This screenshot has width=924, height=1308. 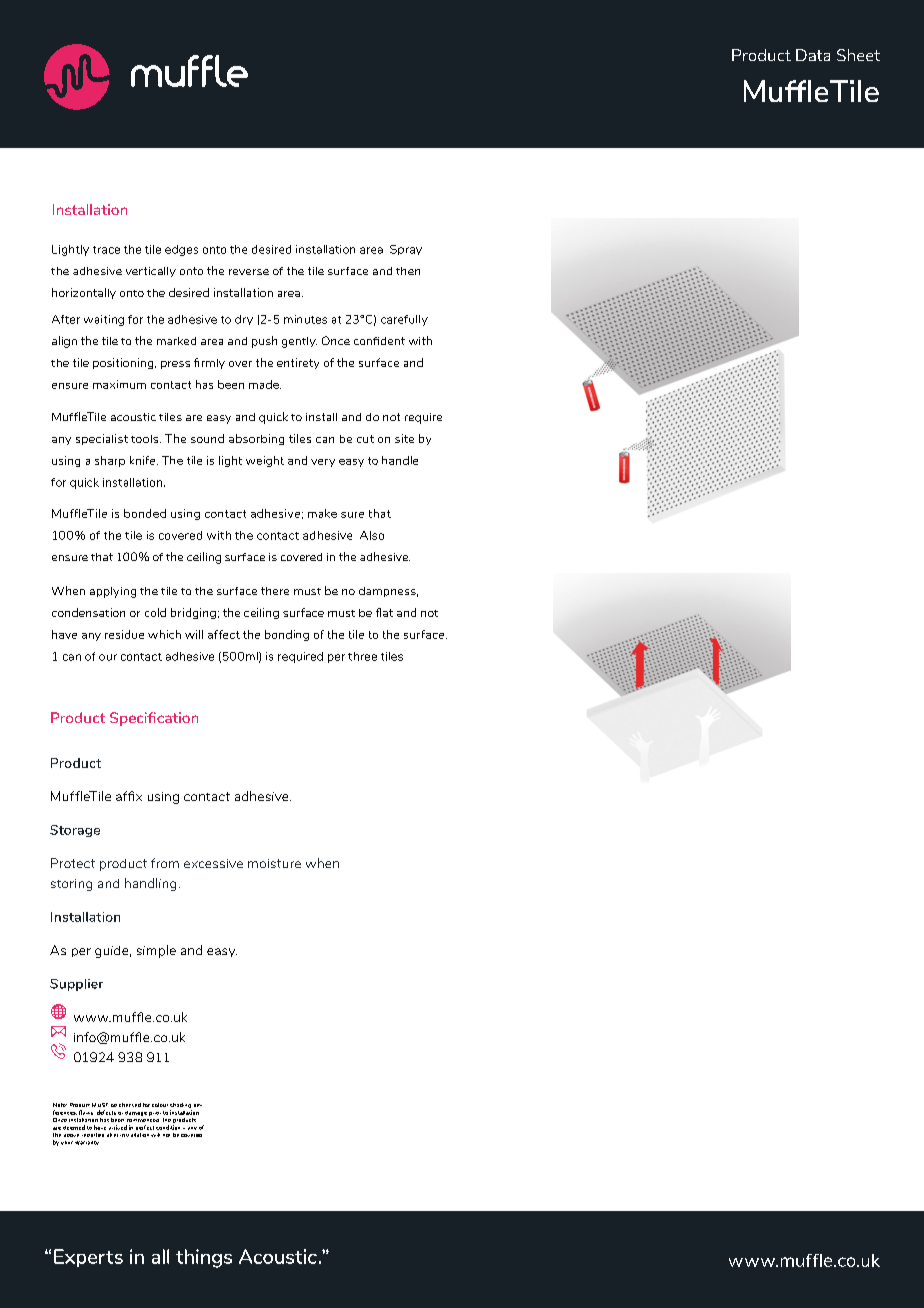 I want to click on which, so click(x=164, y=634).
